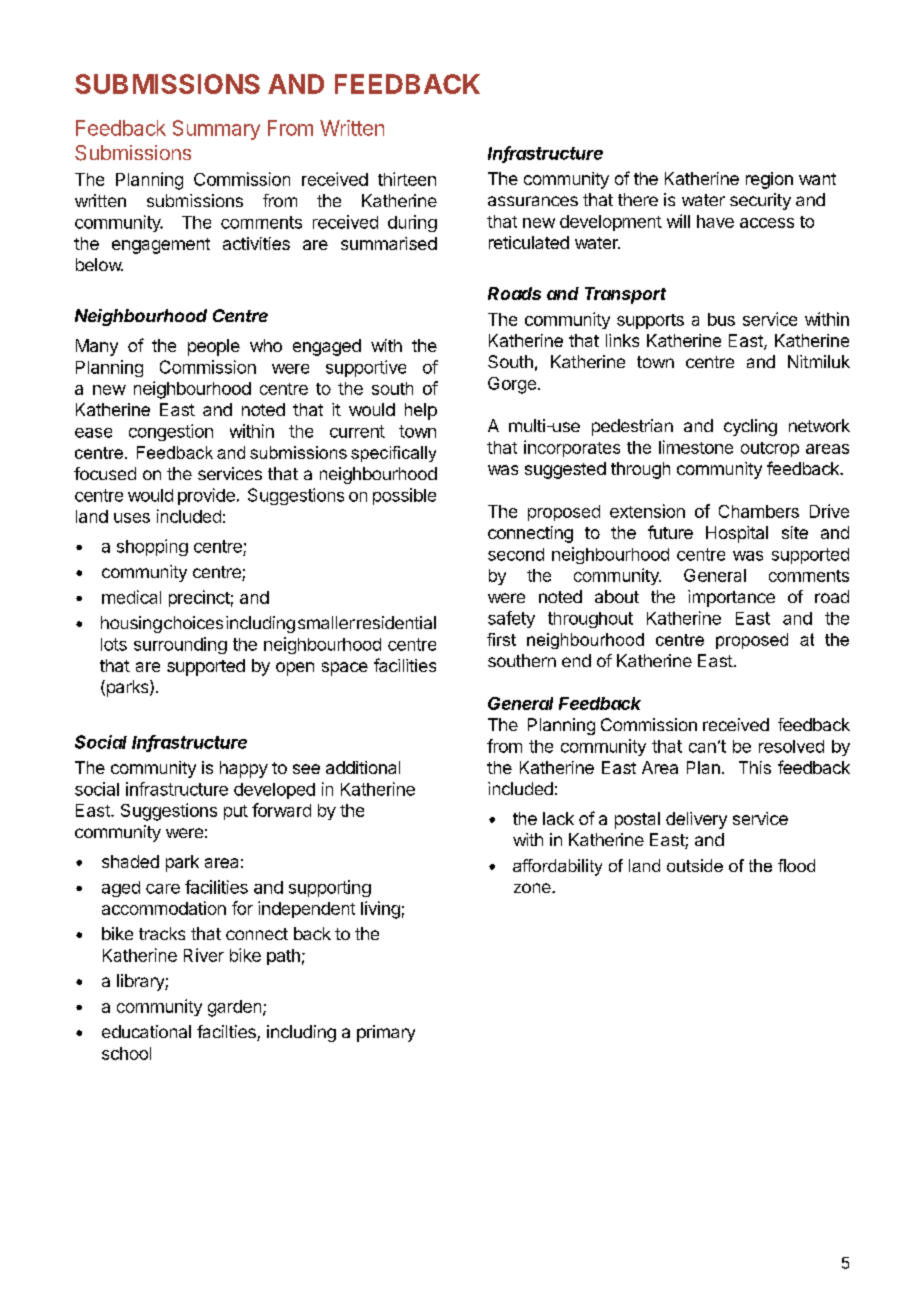  What do you see at coordinates (386, 1033) in the screenshot?
I see `primary` at bounding box center [386, 1033].
